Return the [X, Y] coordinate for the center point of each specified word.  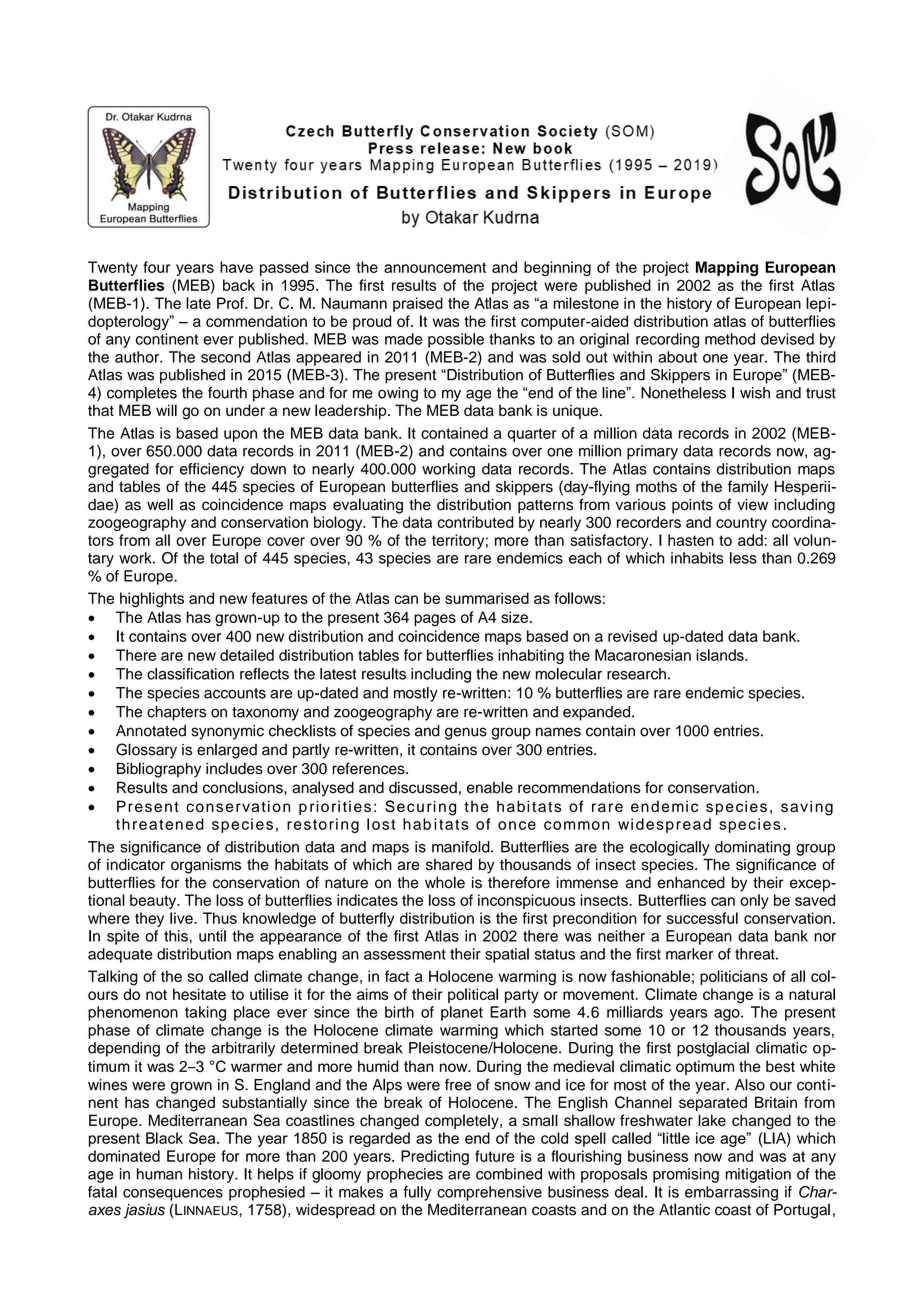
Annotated [151, 731]
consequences [173, 1195]
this [177, 936]
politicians [734, 977]
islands [721, 655]
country [741, 524]
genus [466, 733]
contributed [475, 522]
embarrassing [731, 1193]
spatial [507, 955]
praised [418, 304]
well [160, 504]
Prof [231, 303]
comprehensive [489, 1193]
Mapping [727, 268]
